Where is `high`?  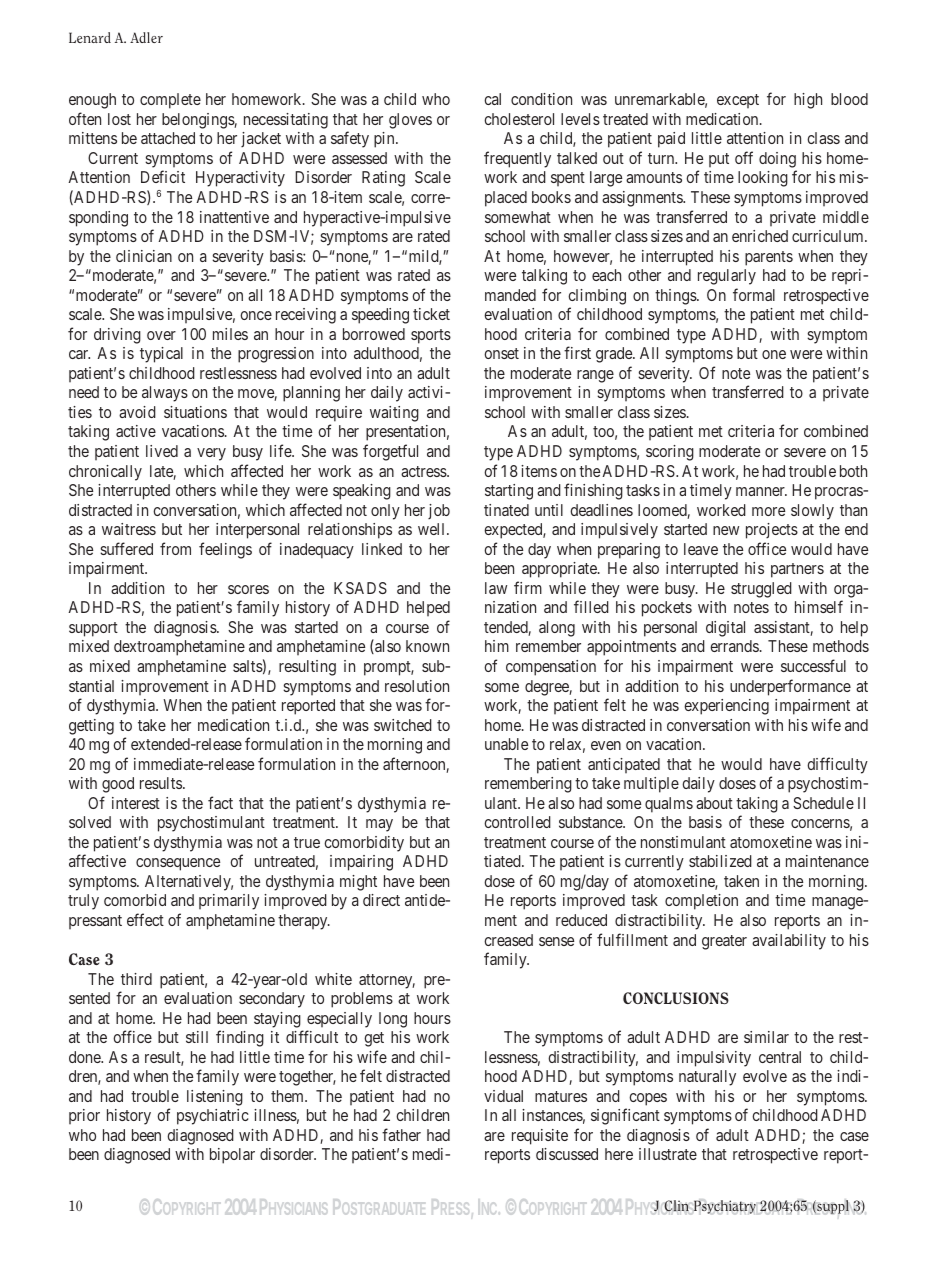
high is located at coordinates (808, 101).
